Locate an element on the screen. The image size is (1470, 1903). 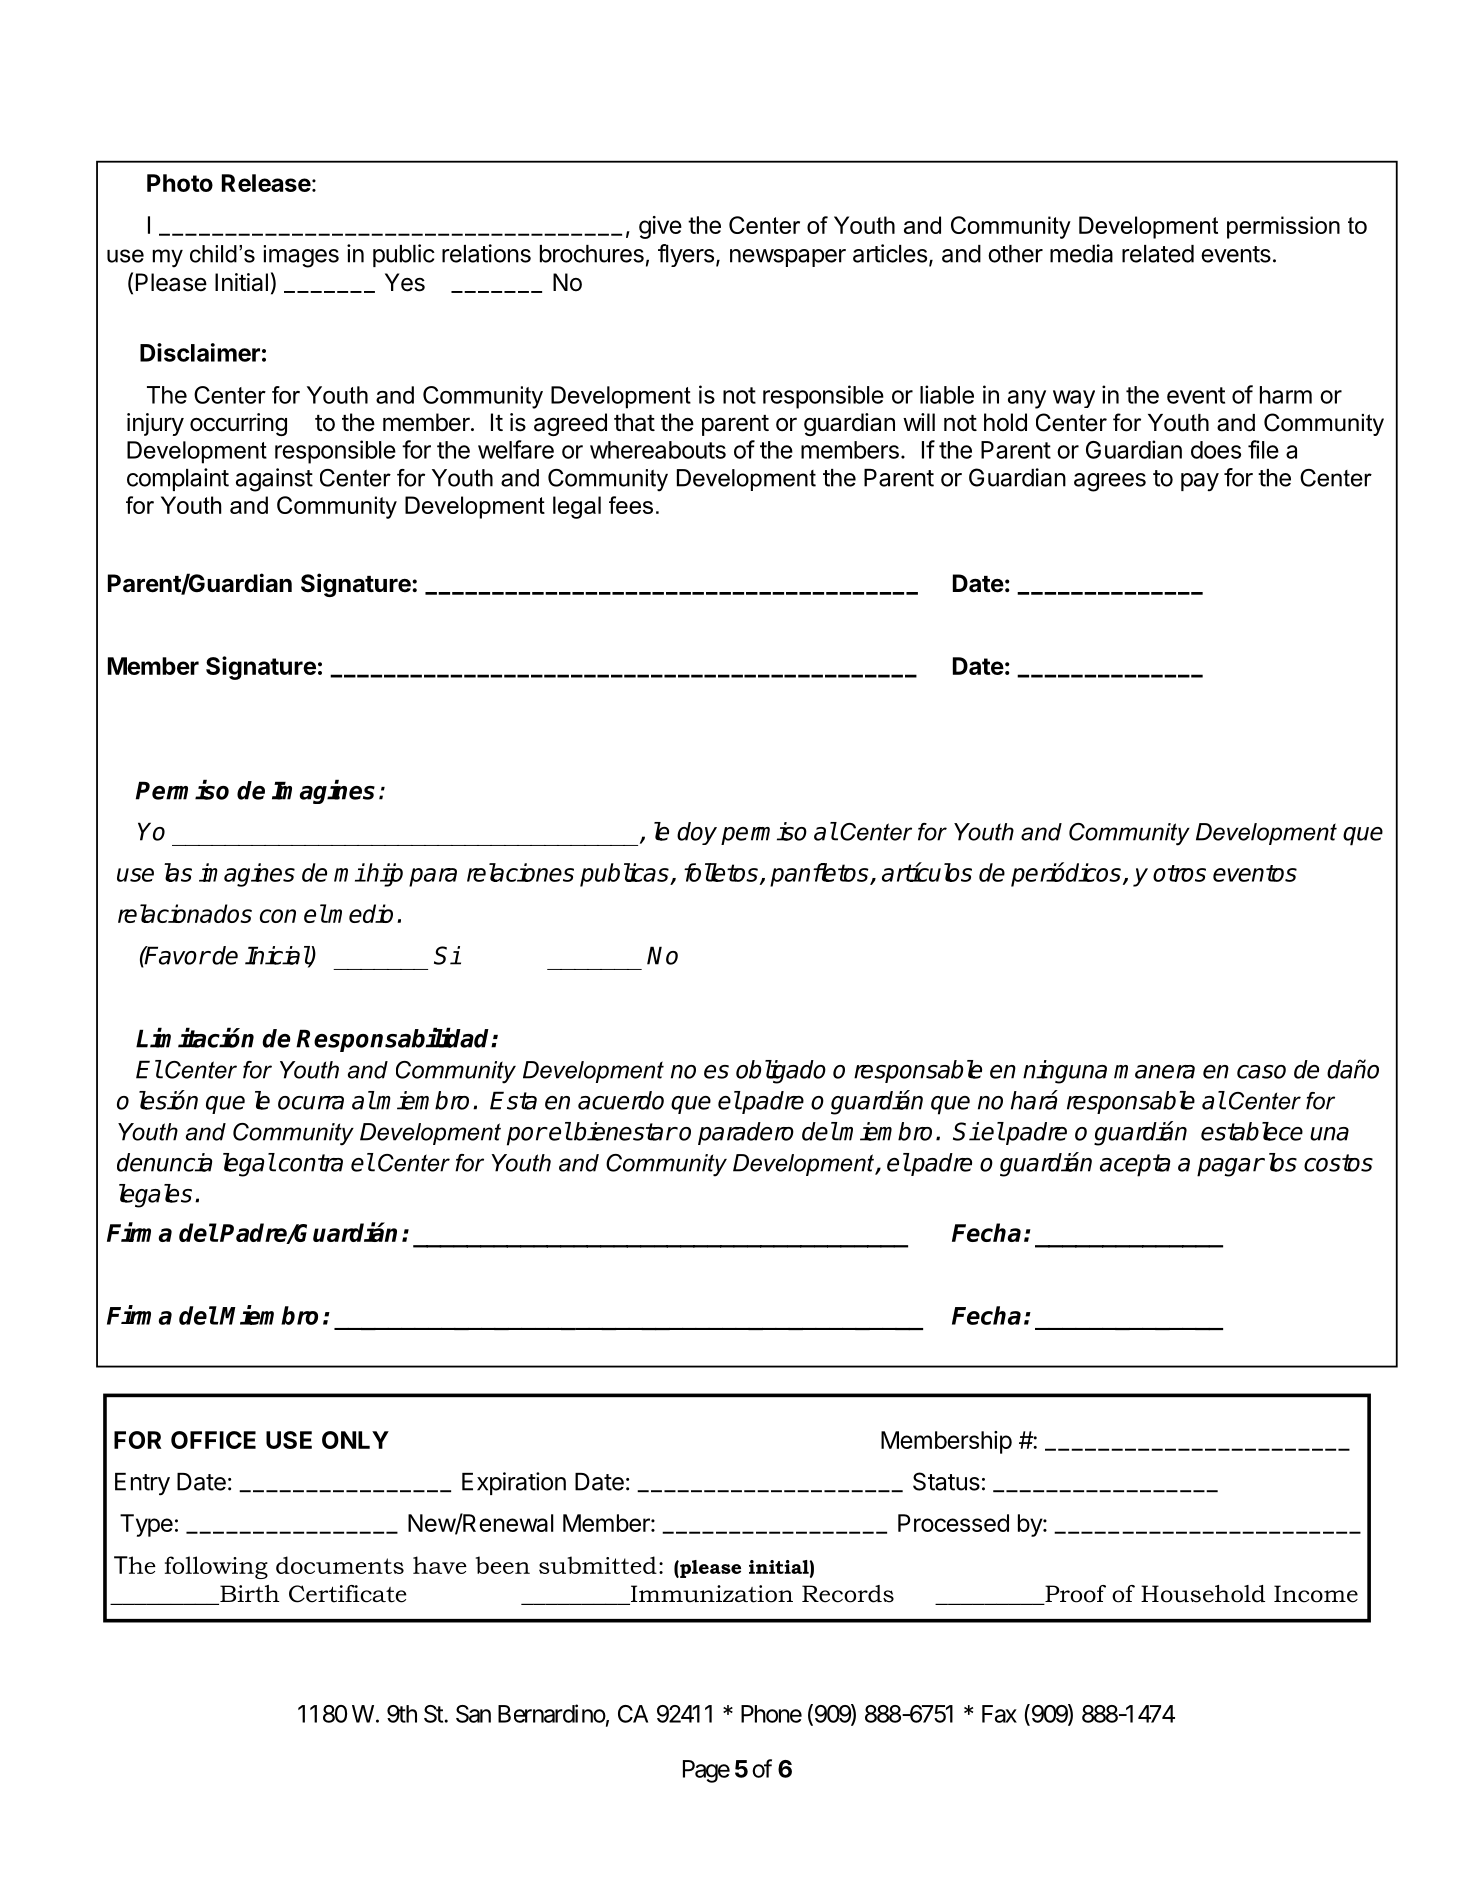
manera is located at coordinates (1154, 1072).
